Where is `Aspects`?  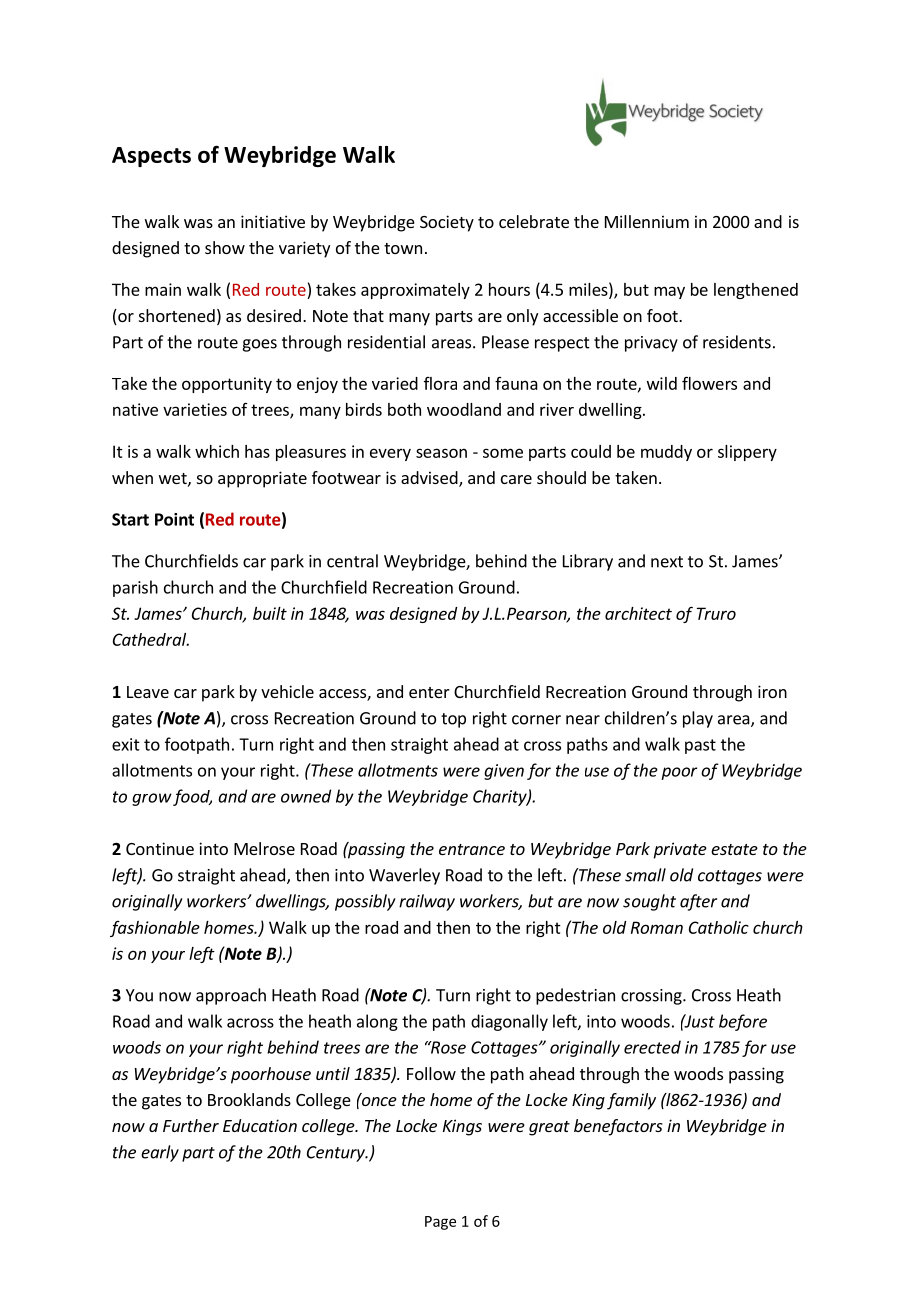
Aspects is located at coordinates (151, 157).
